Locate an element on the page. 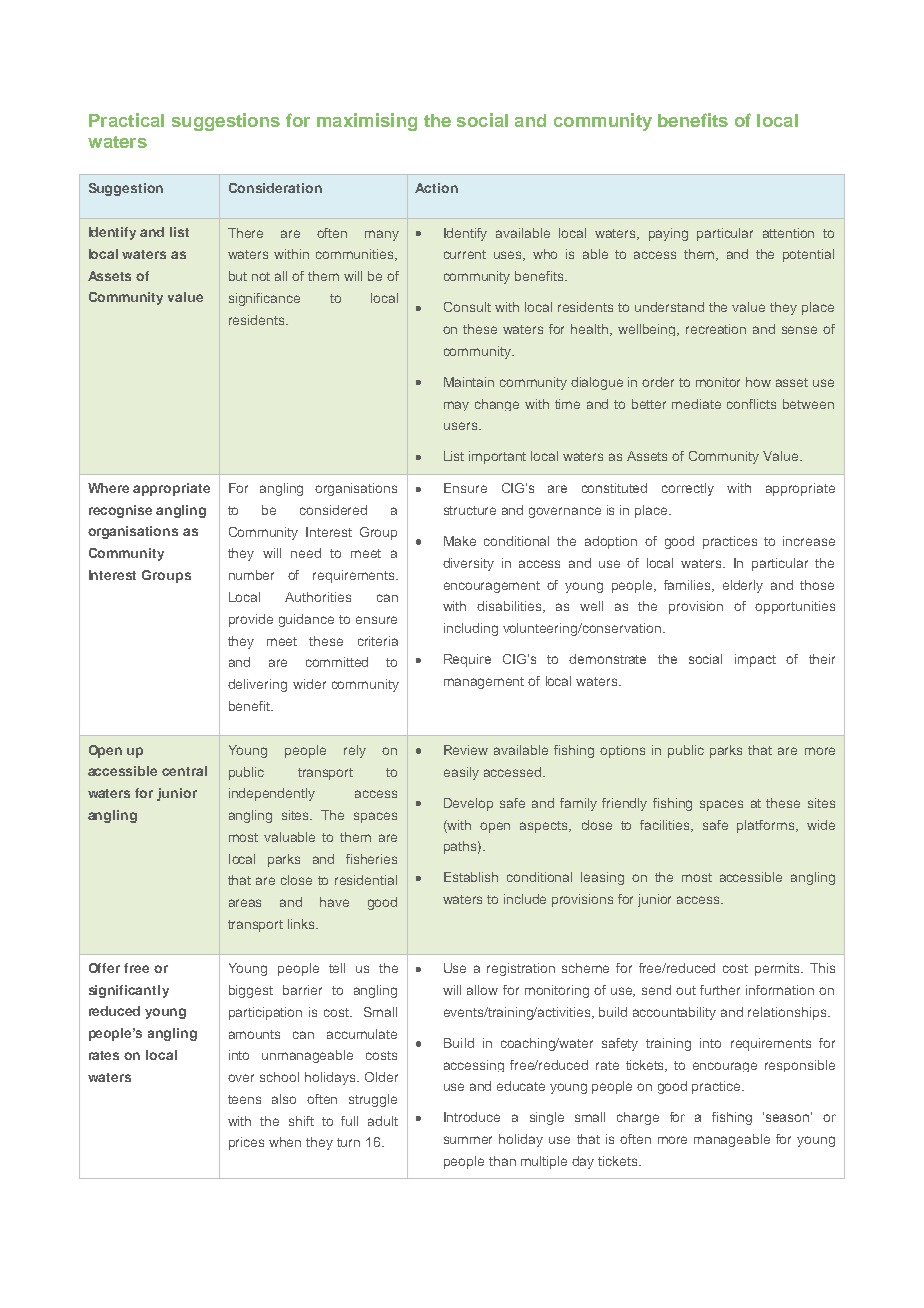  impact is located at coordinates (755, 660).
